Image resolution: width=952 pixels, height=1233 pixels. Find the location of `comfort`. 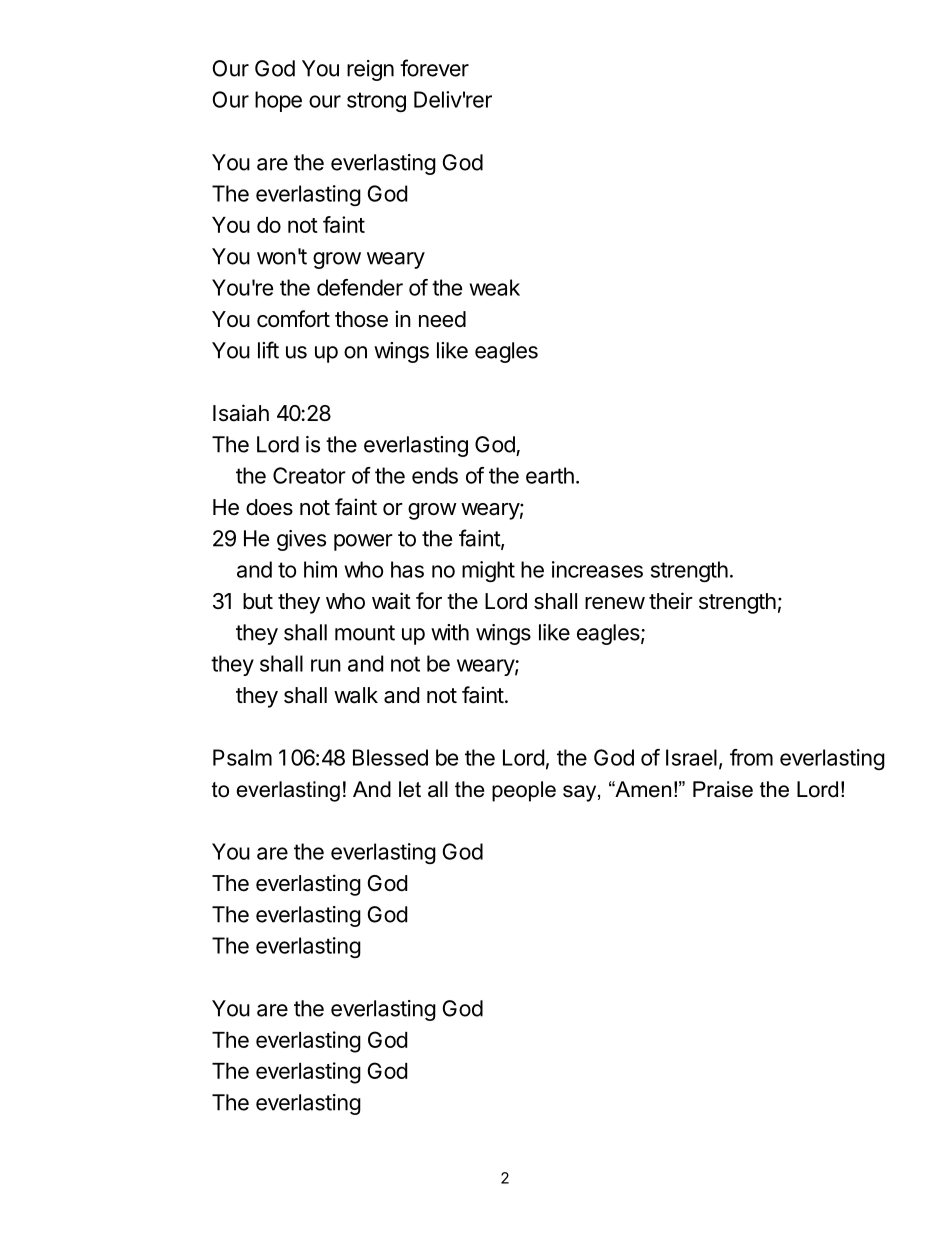

comfort is located at coordinates (293, 319).
